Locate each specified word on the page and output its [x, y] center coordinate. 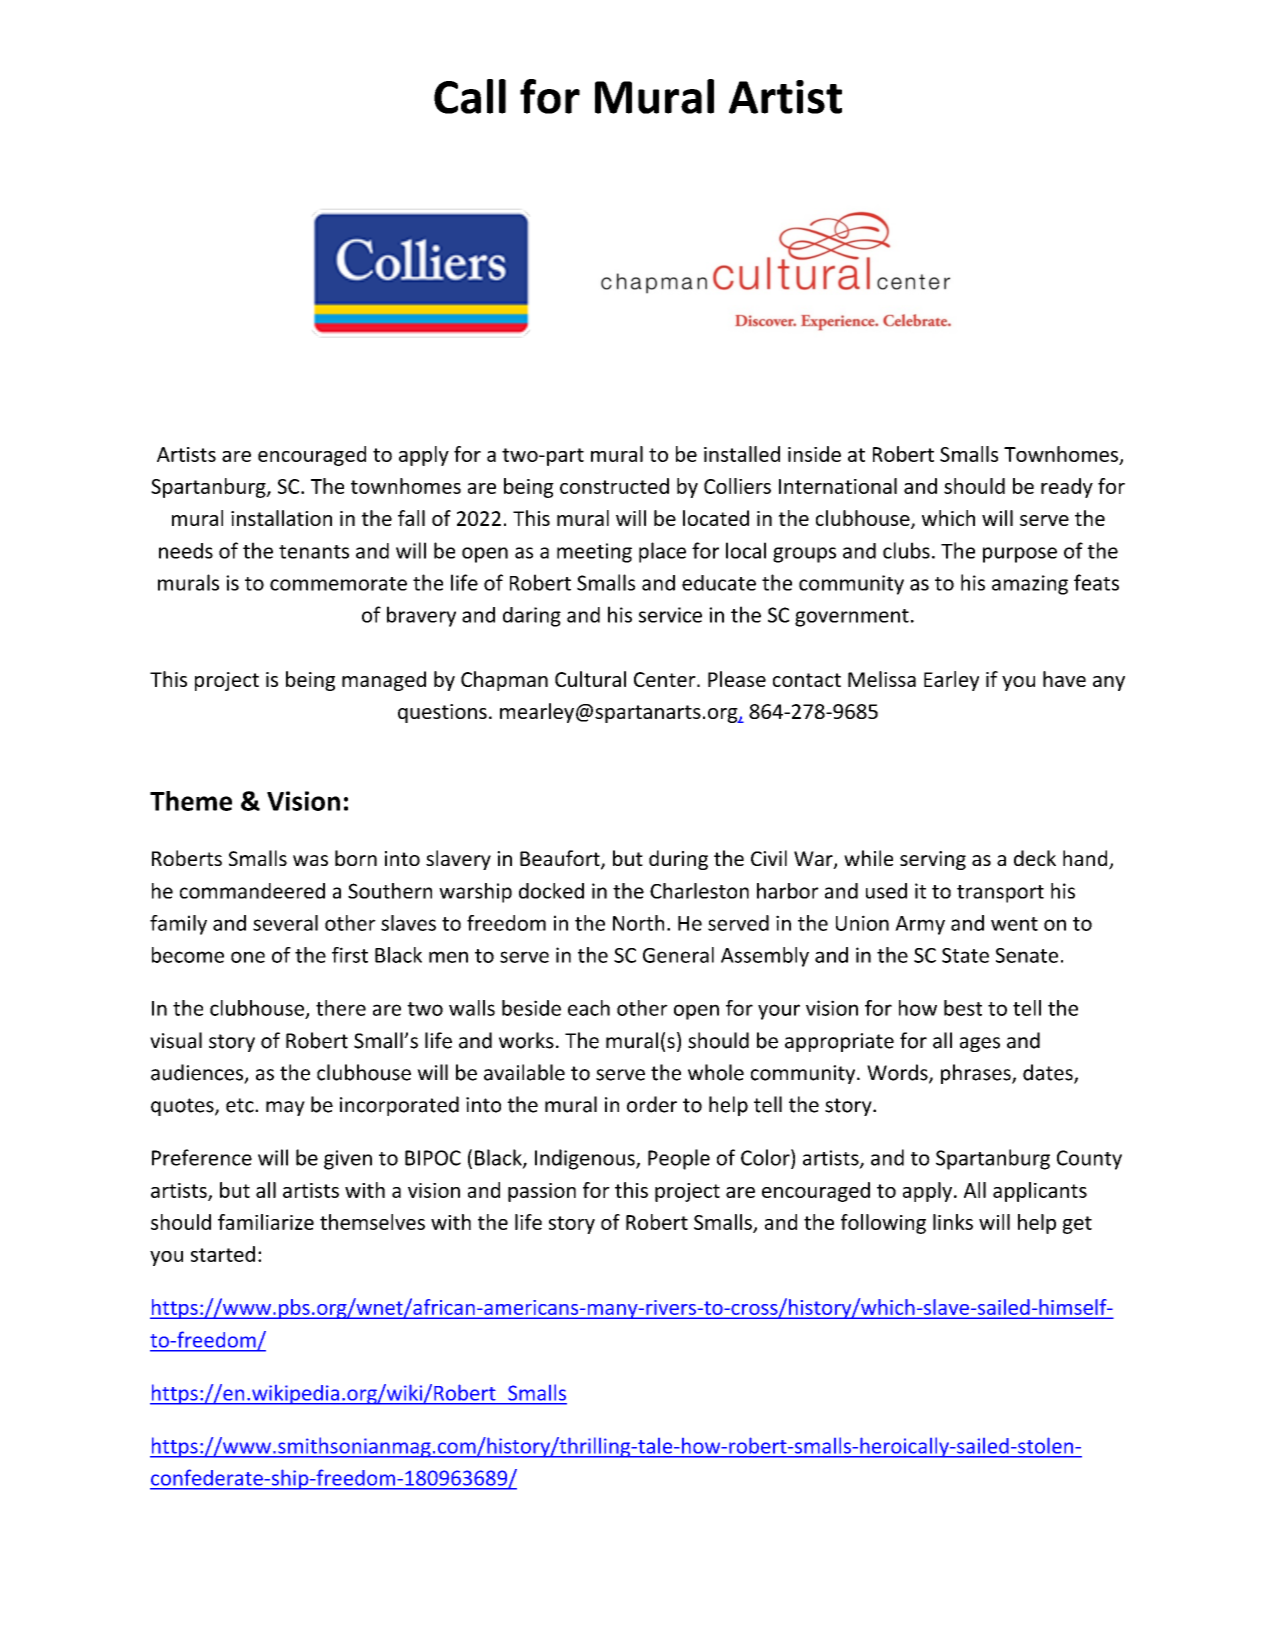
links [953, 1222]
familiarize [266, 1222]
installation [281, 518]
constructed [614, 486]
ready [1067, 488]
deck [1035, 858]
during [678, 860]
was [310, 860]
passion [542, 1192]
